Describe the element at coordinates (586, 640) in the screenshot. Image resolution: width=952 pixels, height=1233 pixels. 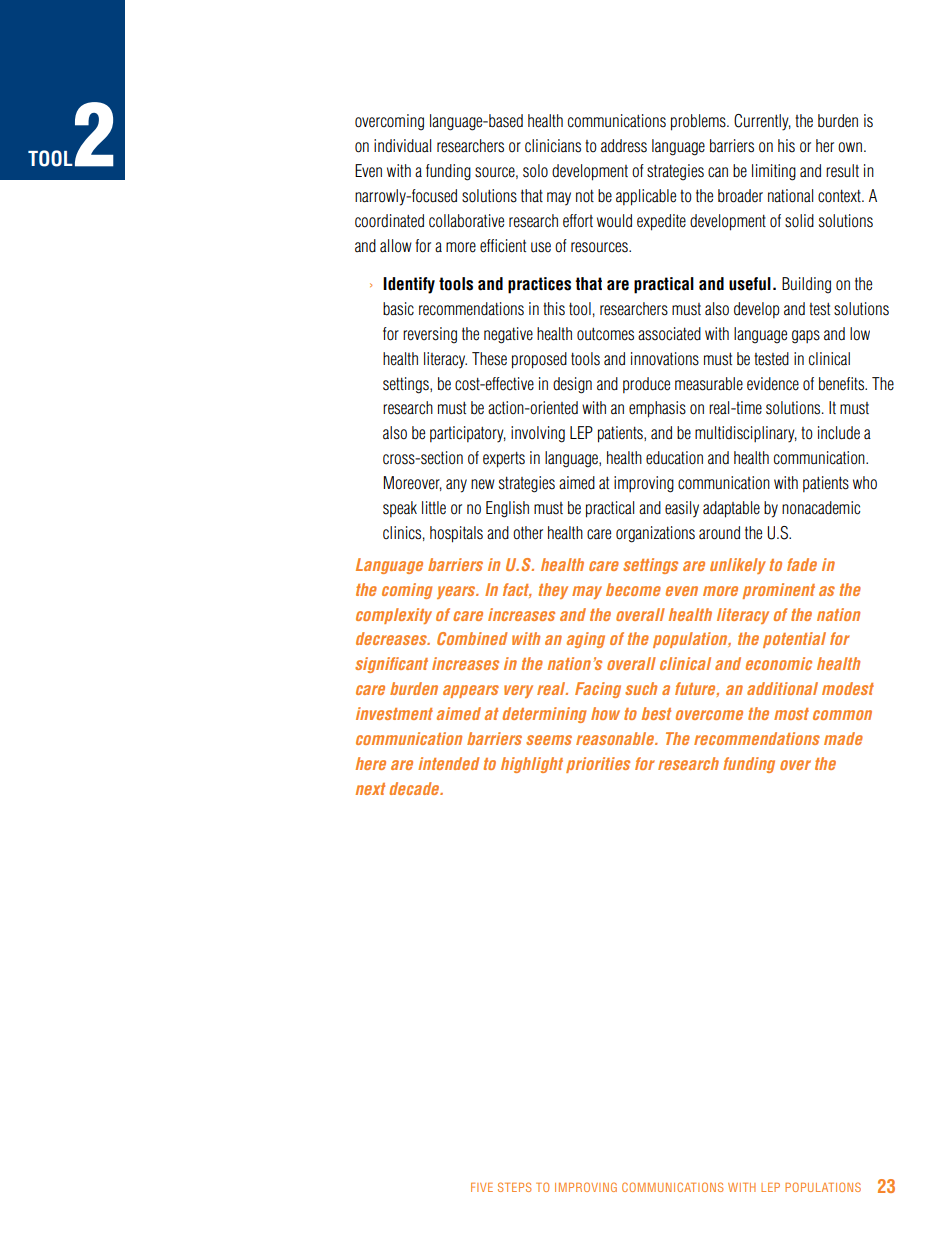
I see `aging` at that location.
